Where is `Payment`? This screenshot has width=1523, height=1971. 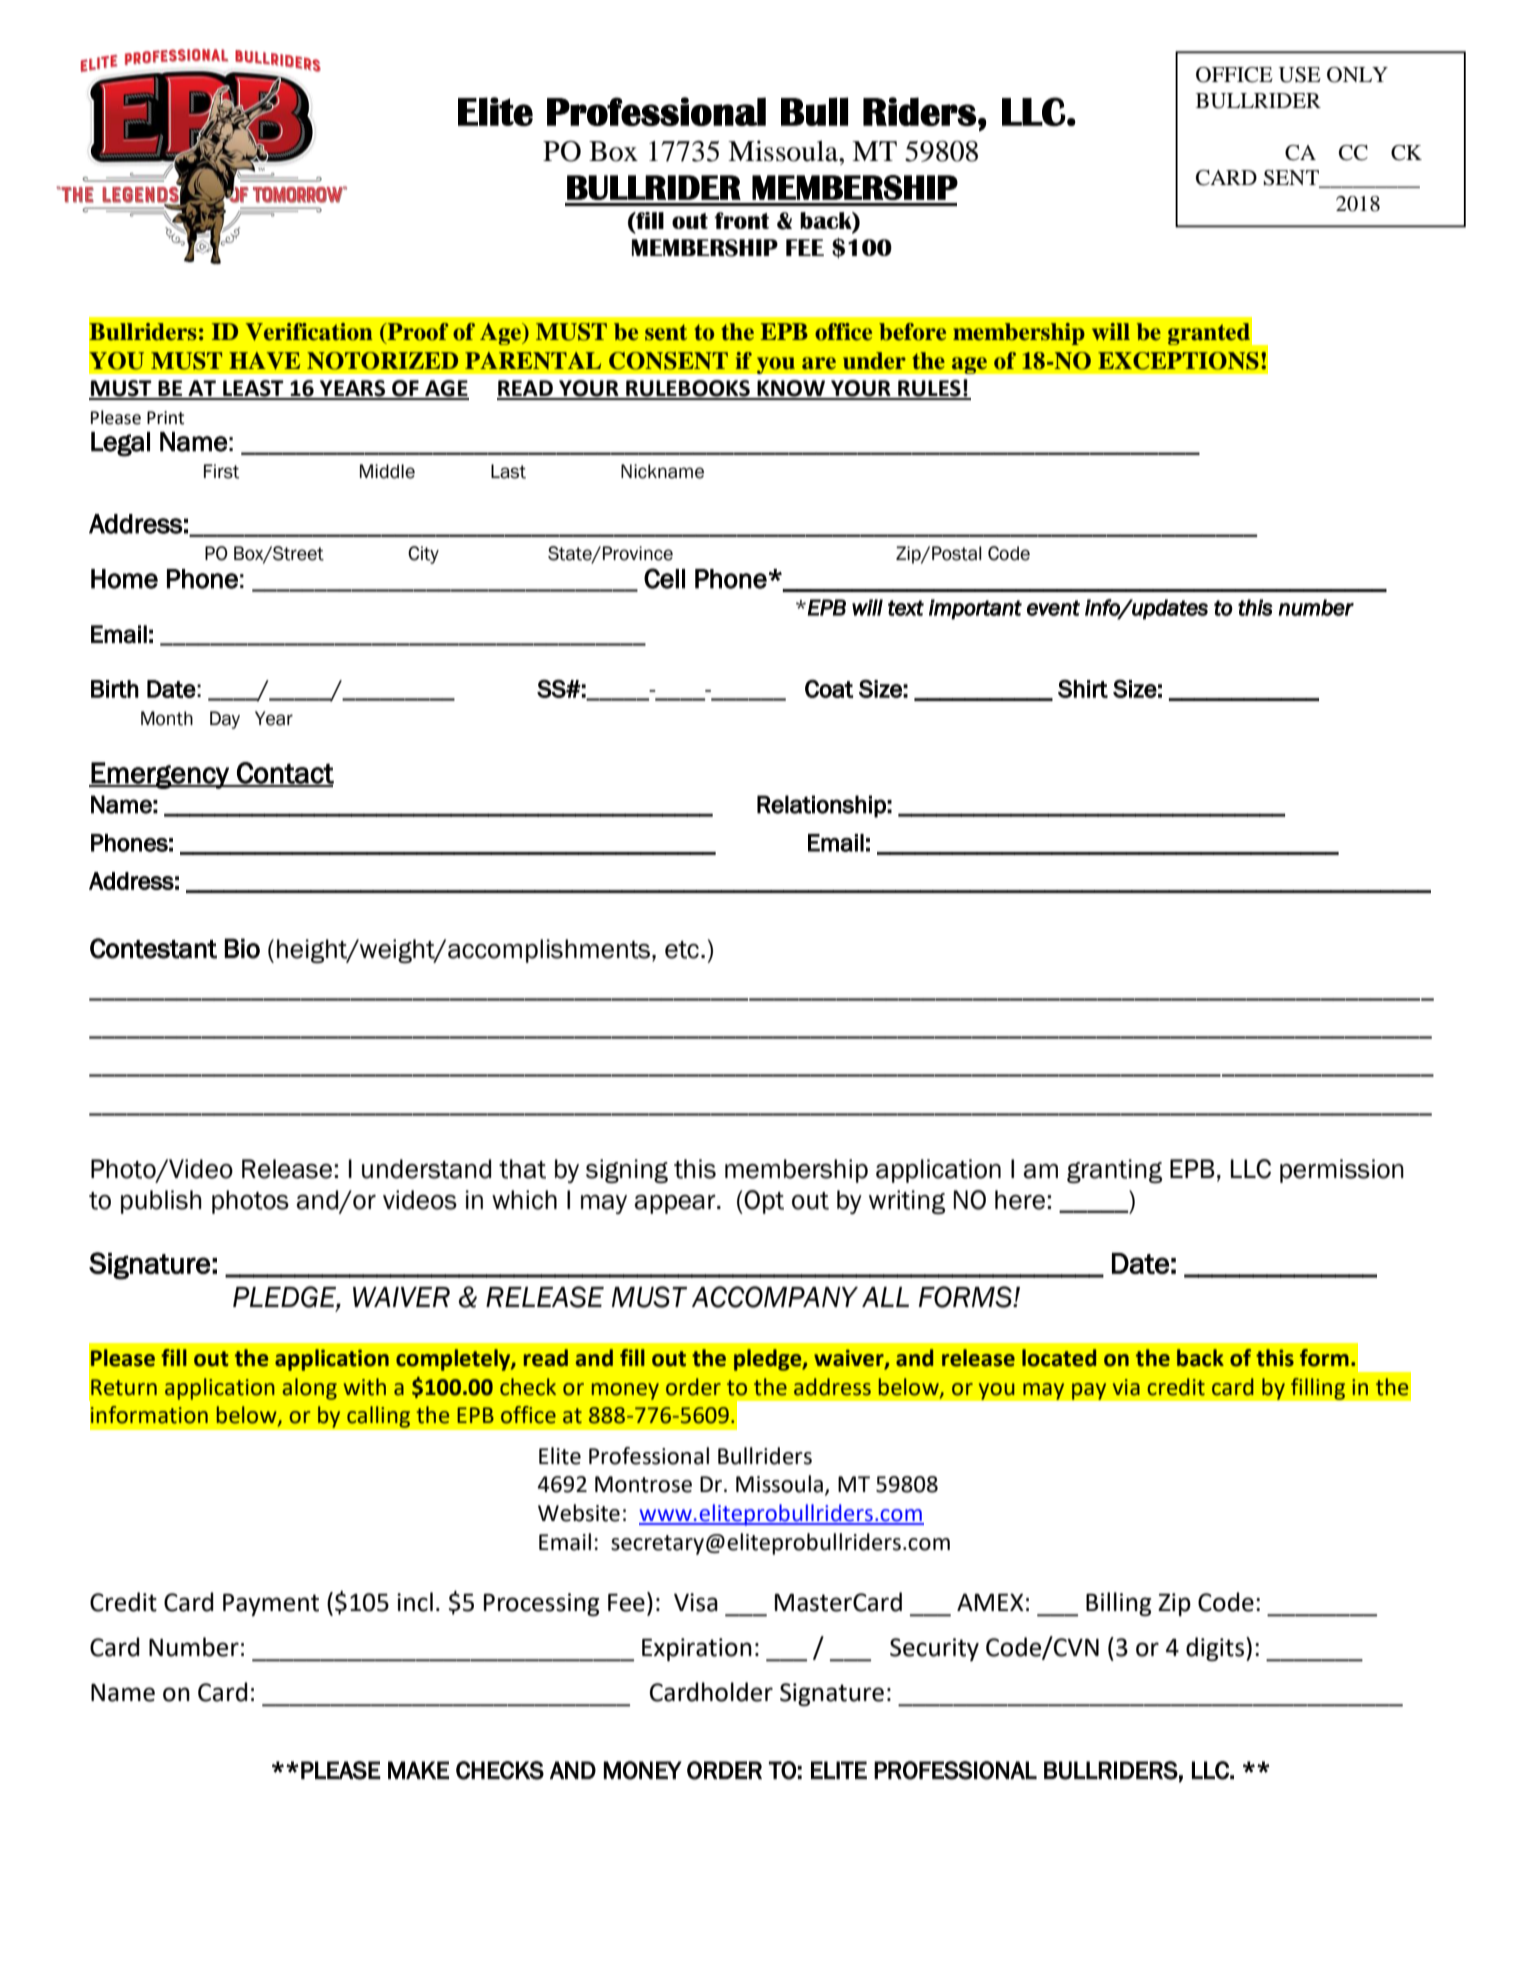
Payment is located at coordinates (271, 1604).
